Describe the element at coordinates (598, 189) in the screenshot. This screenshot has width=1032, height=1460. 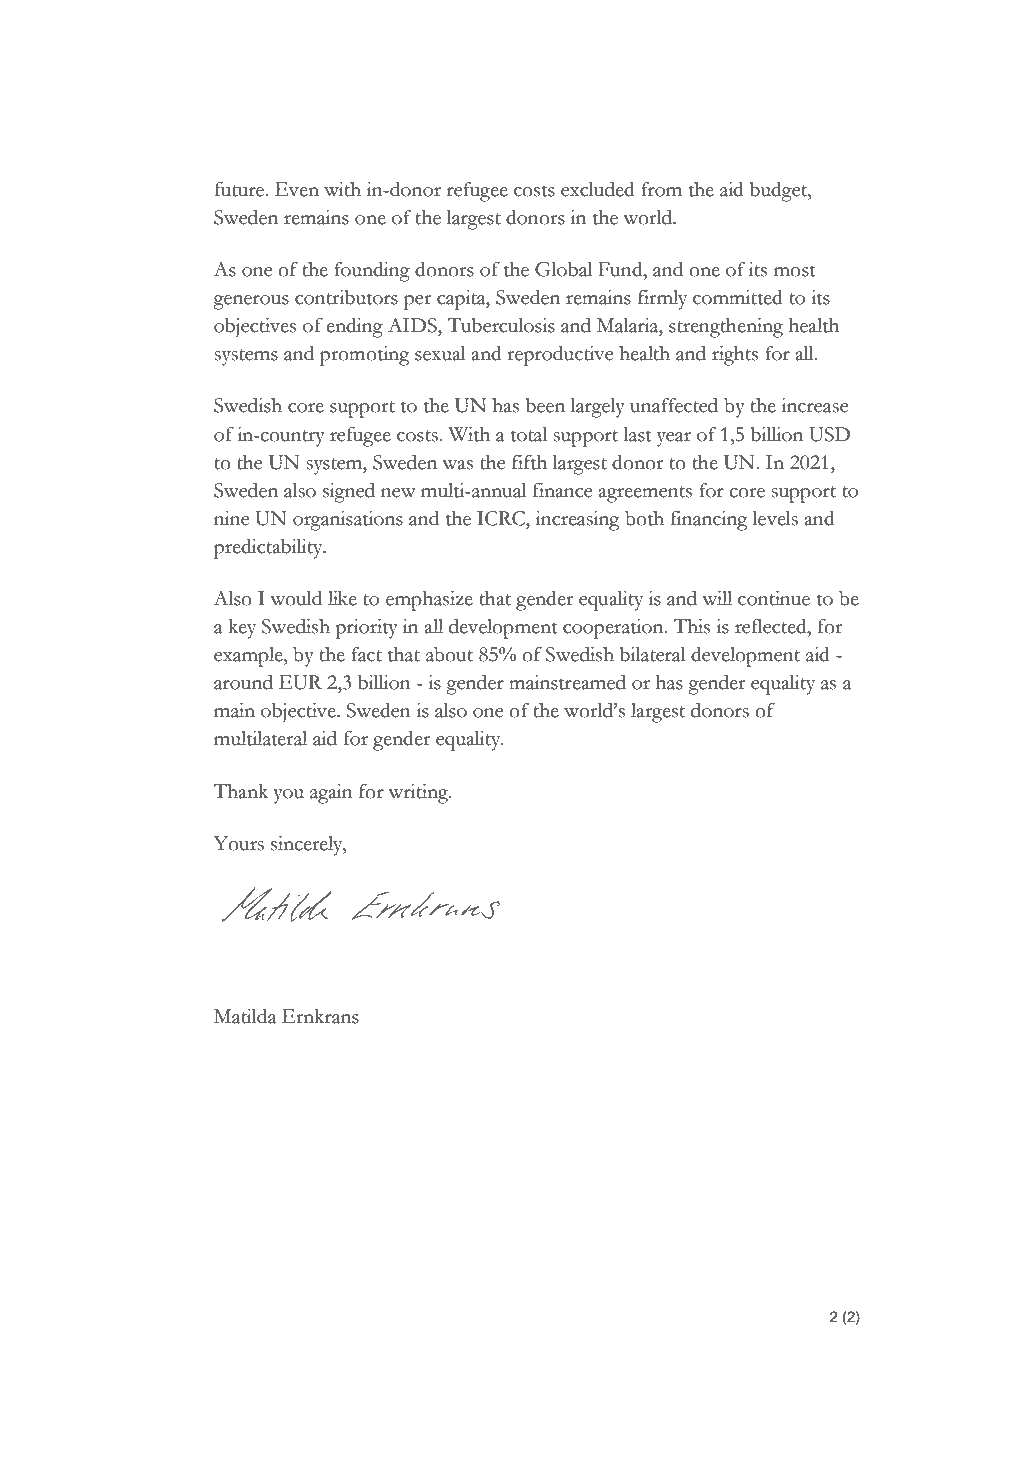
I see `excluded` at that location.
